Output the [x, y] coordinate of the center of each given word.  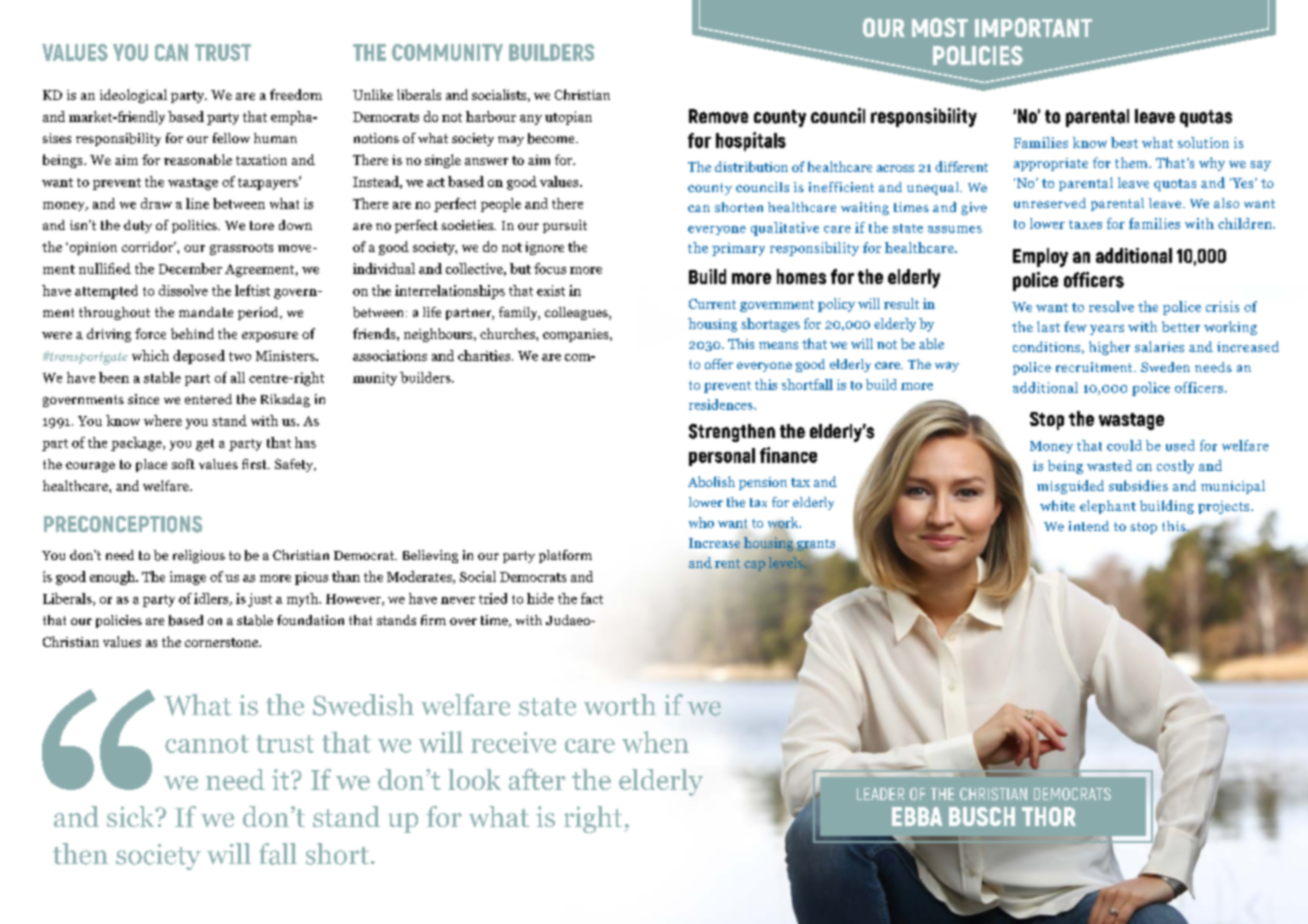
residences [722, 404]
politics [195, 226]
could [1124, 445]
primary [738, 249]
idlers [212, 599]
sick [132, 816]
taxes [1085, 224]
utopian [568, 118]
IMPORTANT [1033, 27]
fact [592, 598]
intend [1089, 526]
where [163, 420]
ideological [133, 96]
